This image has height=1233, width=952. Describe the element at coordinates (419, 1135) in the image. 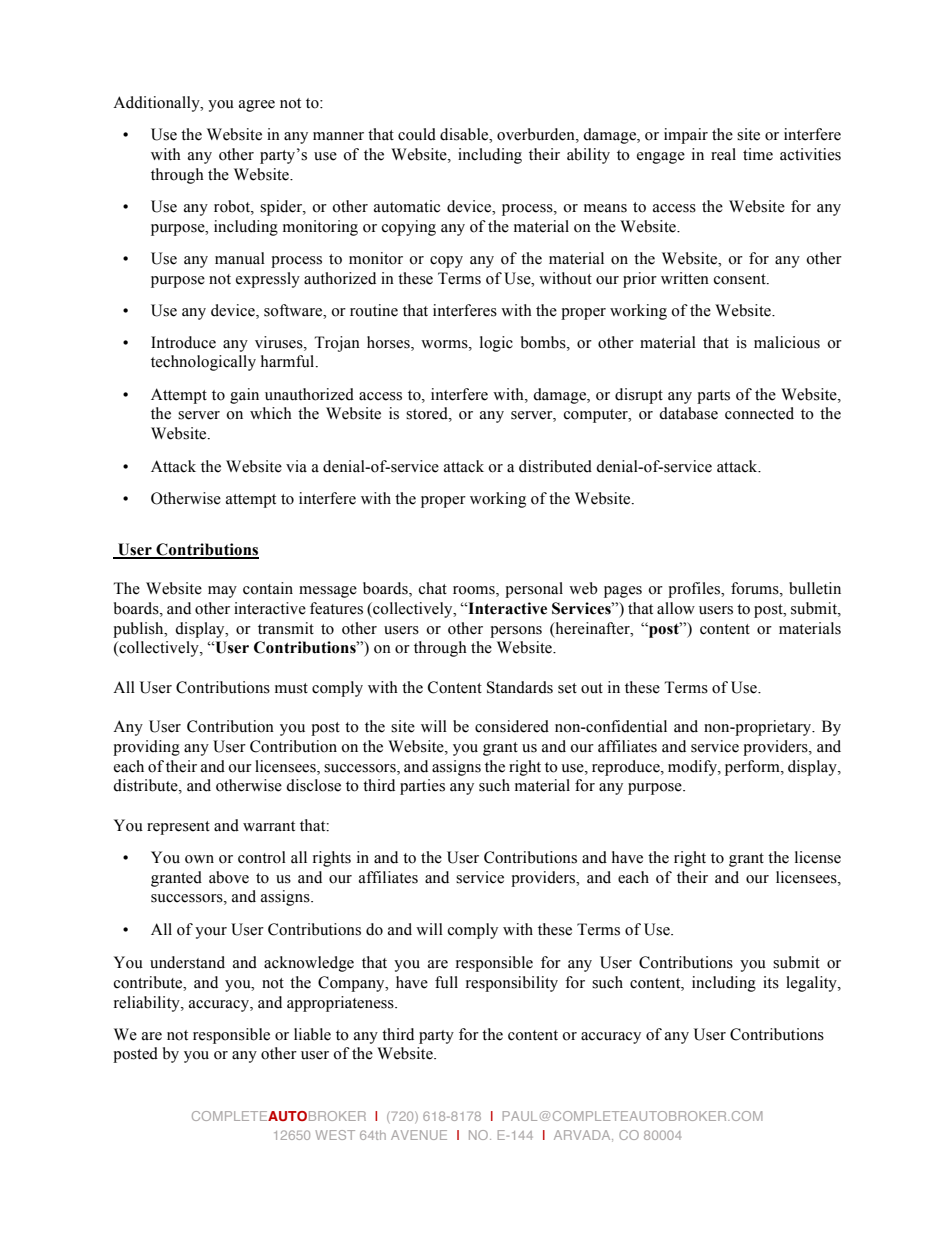

I see `AVENUE` at that location.
